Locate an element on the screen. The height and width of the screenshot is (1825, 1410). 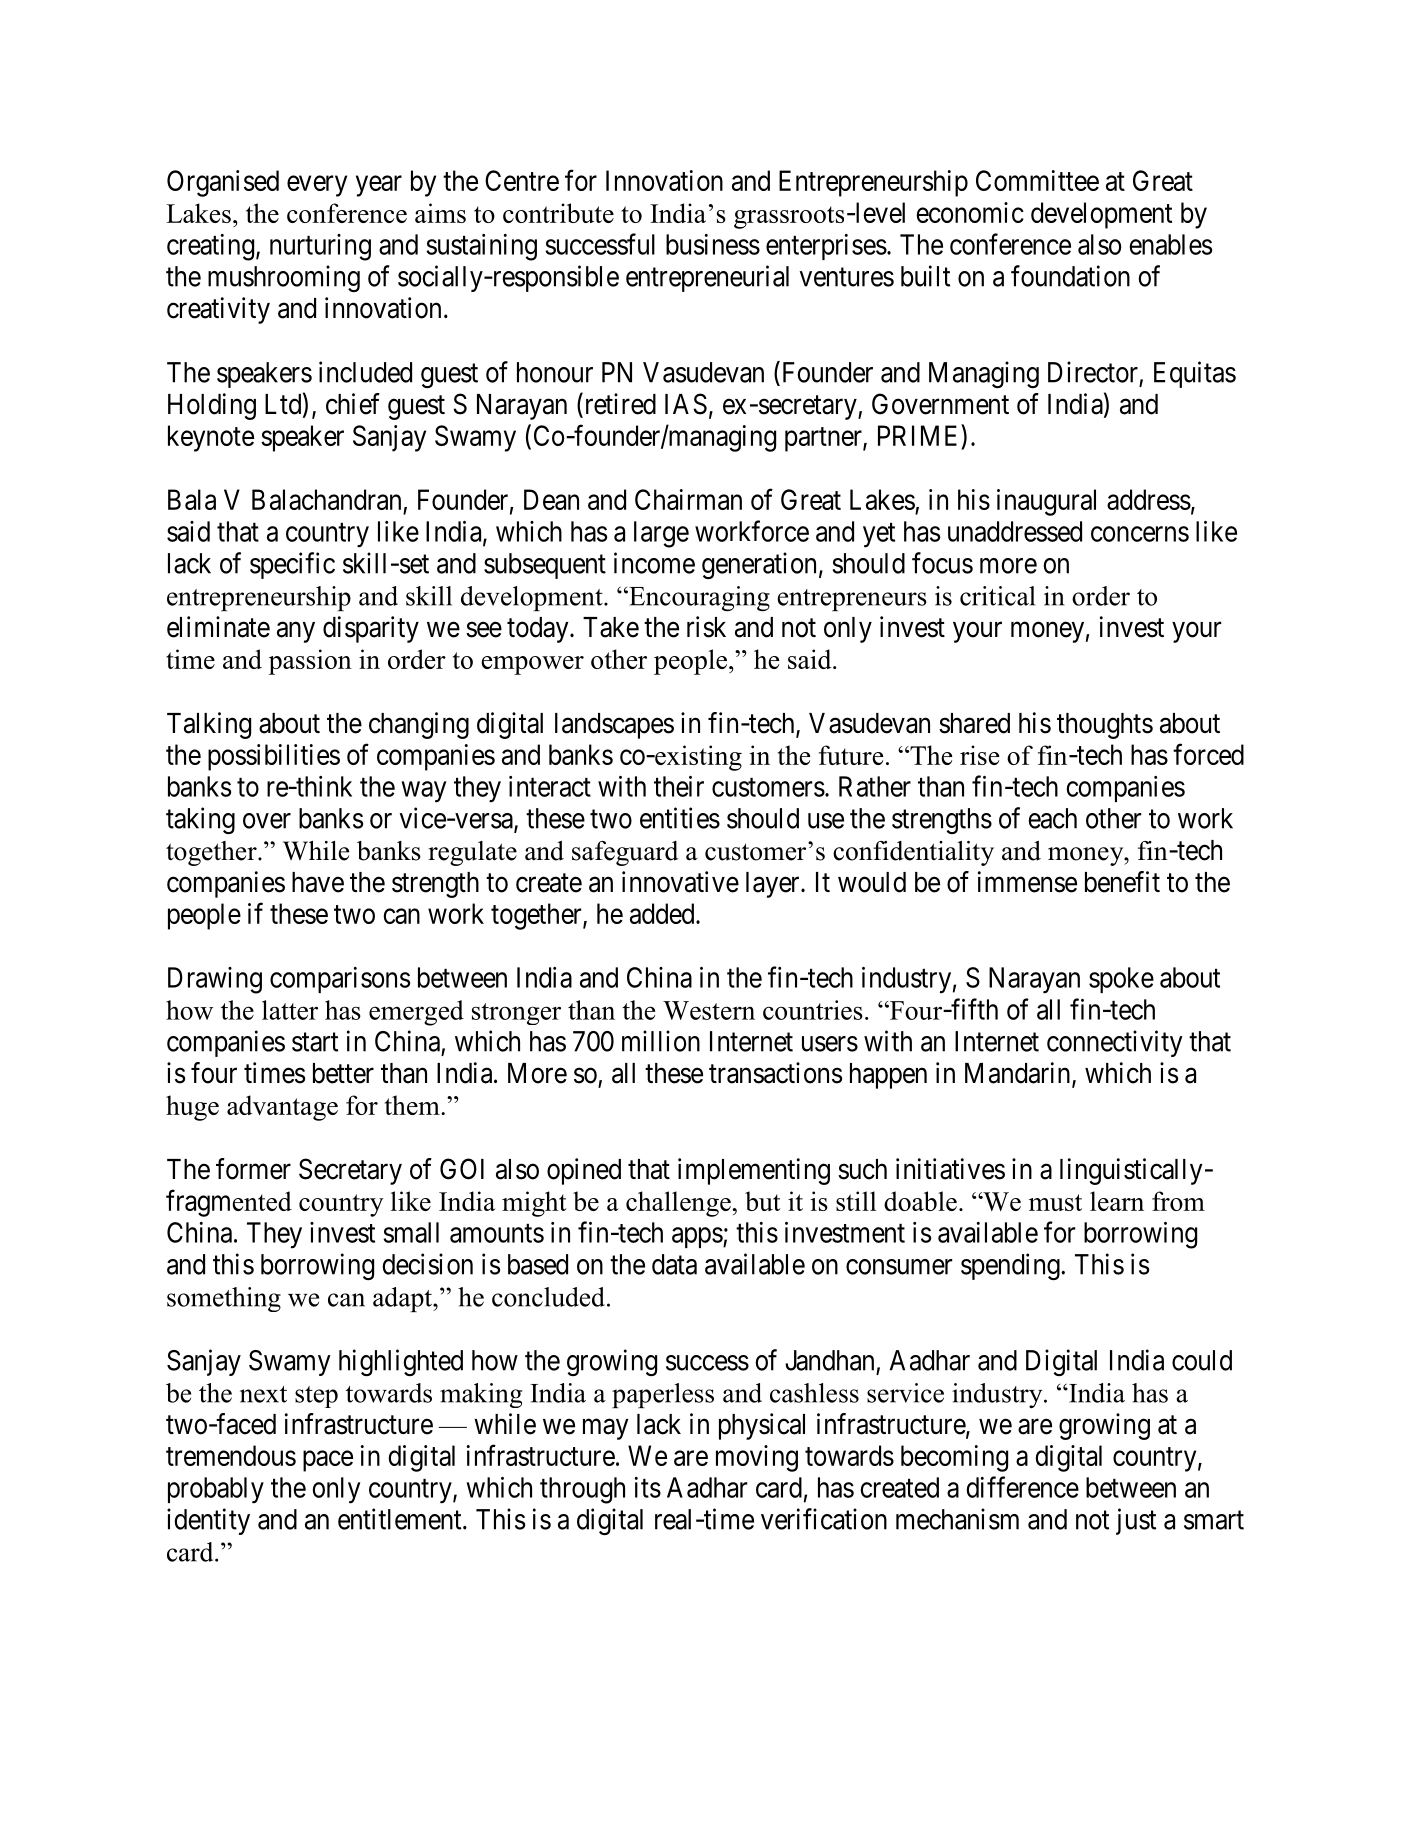
start is located at coordinates (315, 1042).
